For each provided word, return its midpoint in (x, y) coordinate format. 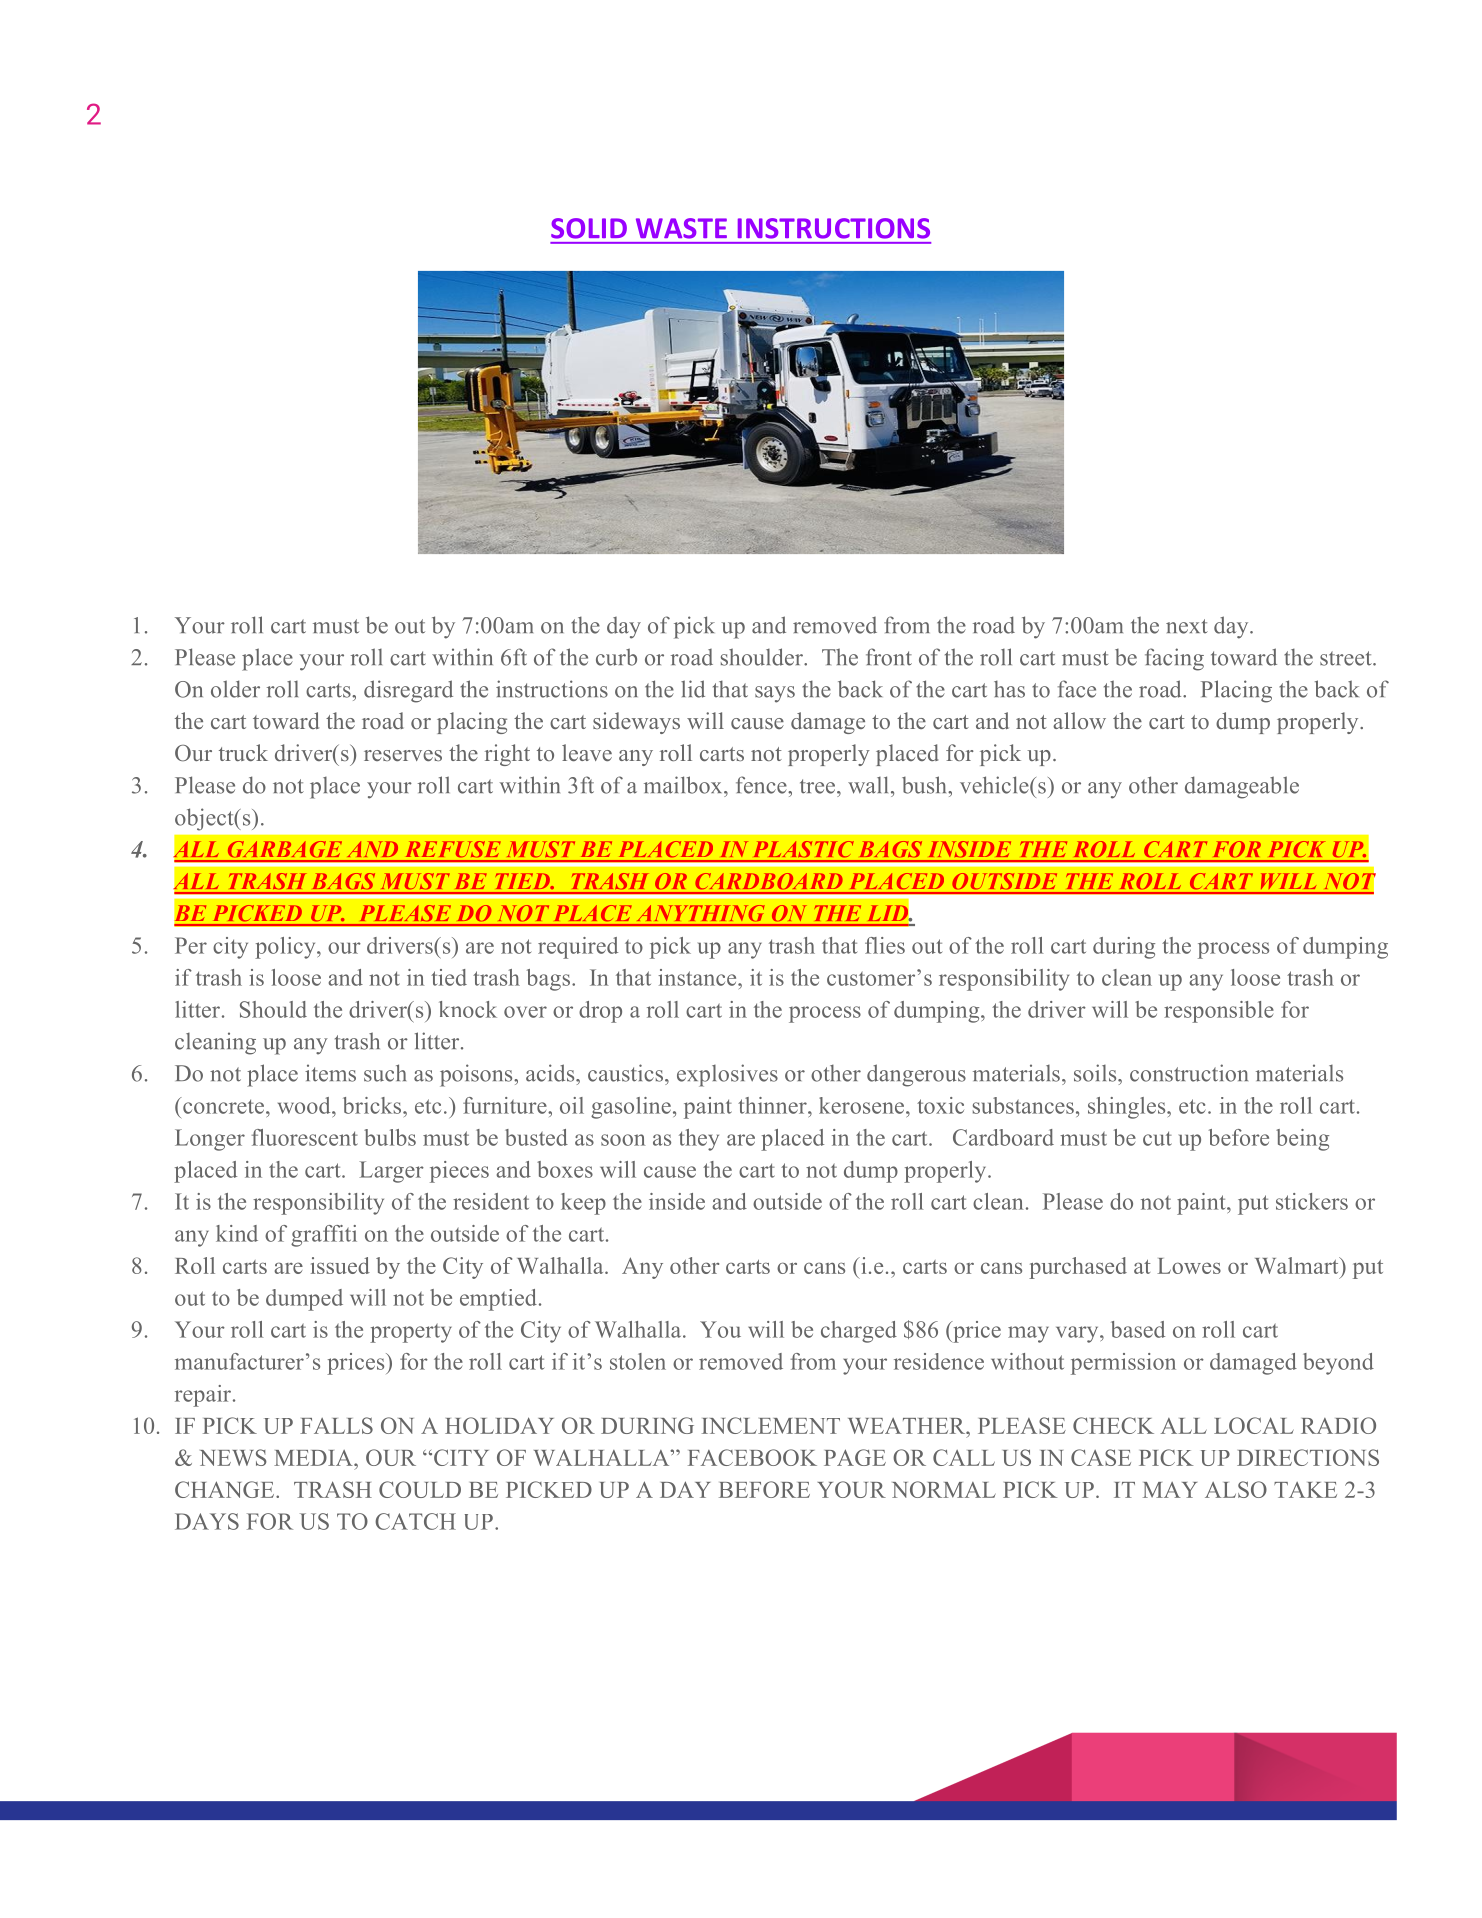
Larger (391, 1172)
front (889, 657)
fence (762, 785)
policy (286, 948)
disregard (408, 691)
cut (1157, 1138)
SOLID (589, 228)
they (699, 1140)
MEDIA (314, 1458)
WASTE (681, 228)
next (1187, 626)
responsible (1219, 1012)
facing (1174, 659)
